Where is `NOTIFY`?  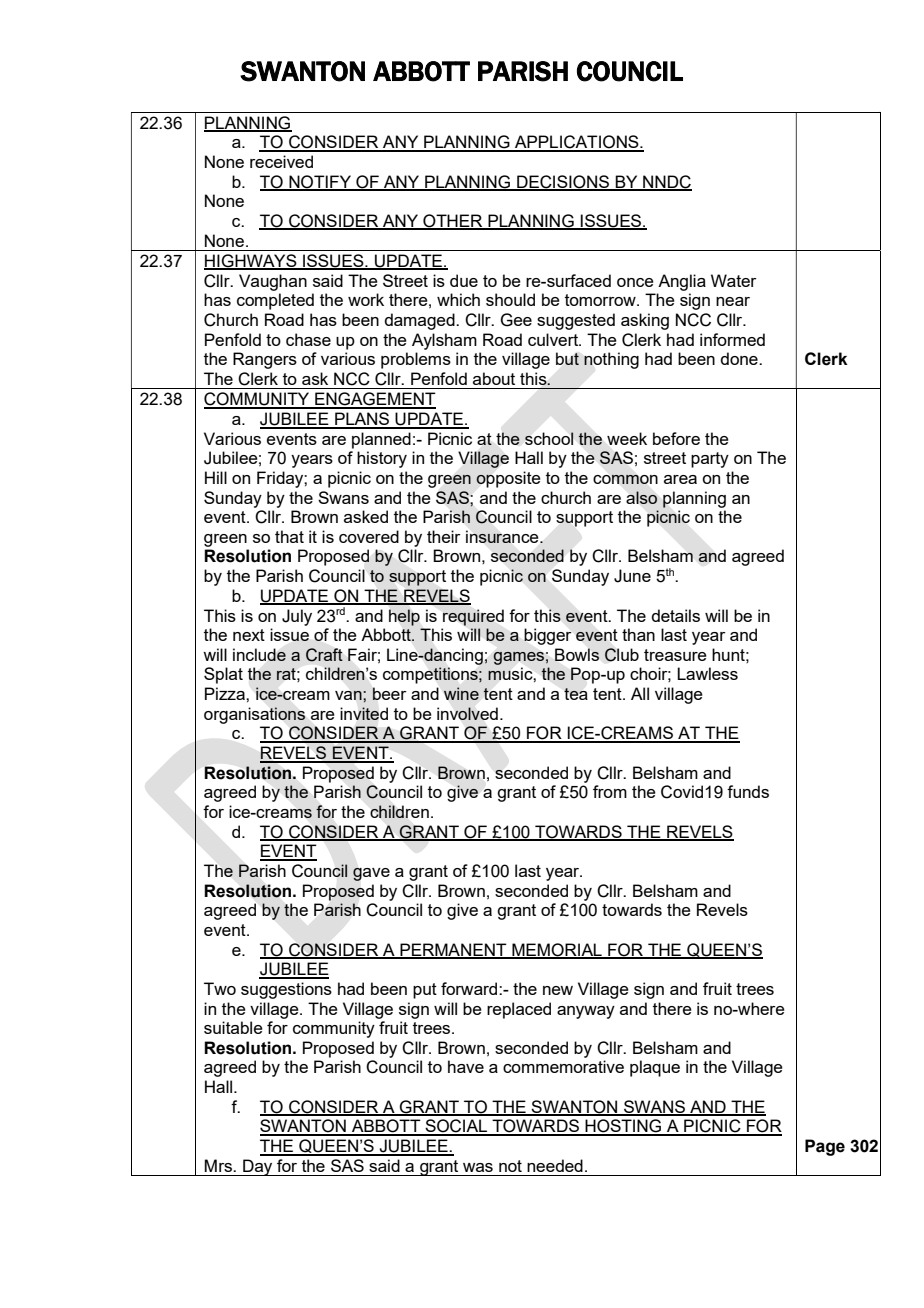
NOTIFY is located at coordinates (320, 182).
